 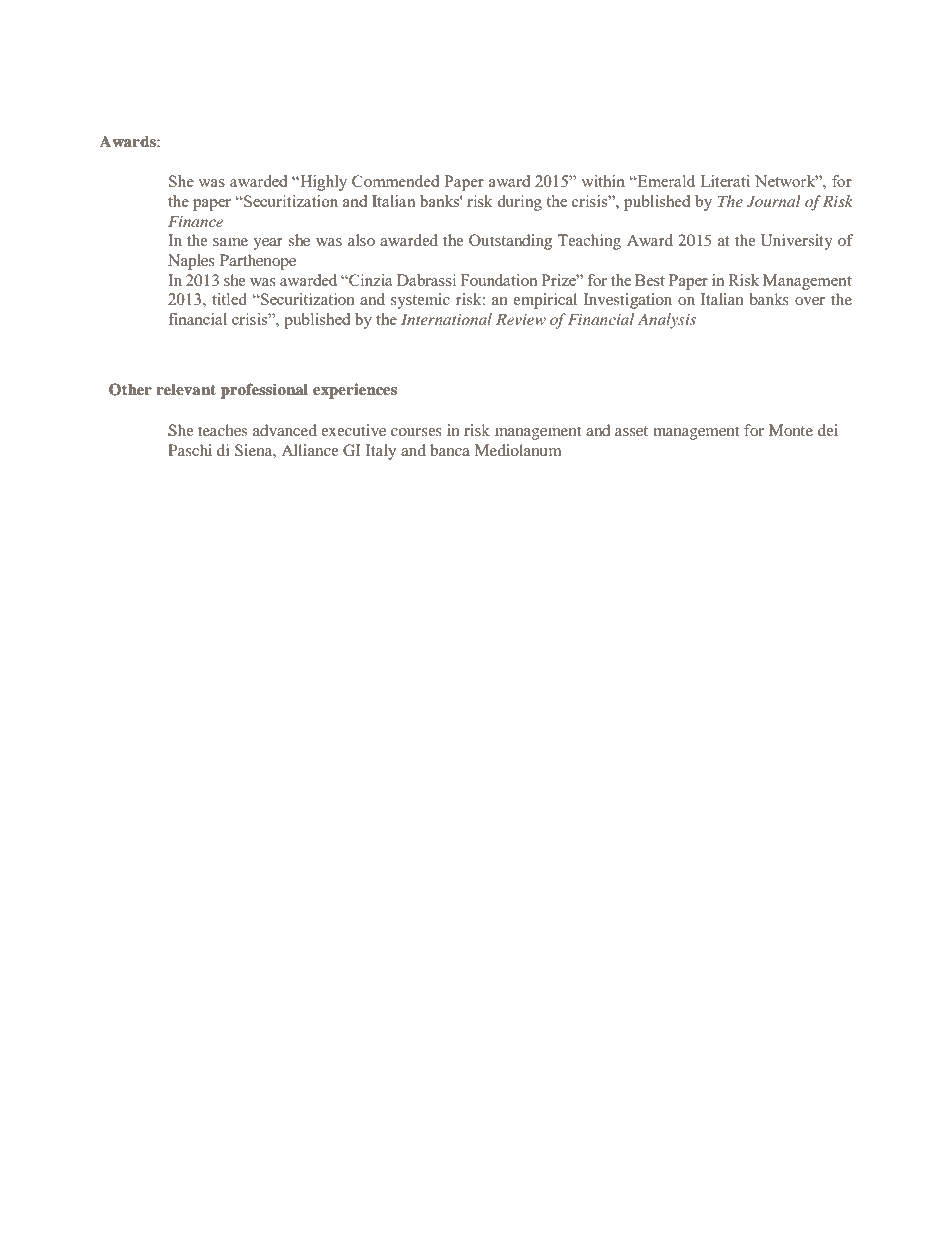 What do you see at coordinates (322, 183) in the page?
I see `Highly` at bounding box center [322, 183].
